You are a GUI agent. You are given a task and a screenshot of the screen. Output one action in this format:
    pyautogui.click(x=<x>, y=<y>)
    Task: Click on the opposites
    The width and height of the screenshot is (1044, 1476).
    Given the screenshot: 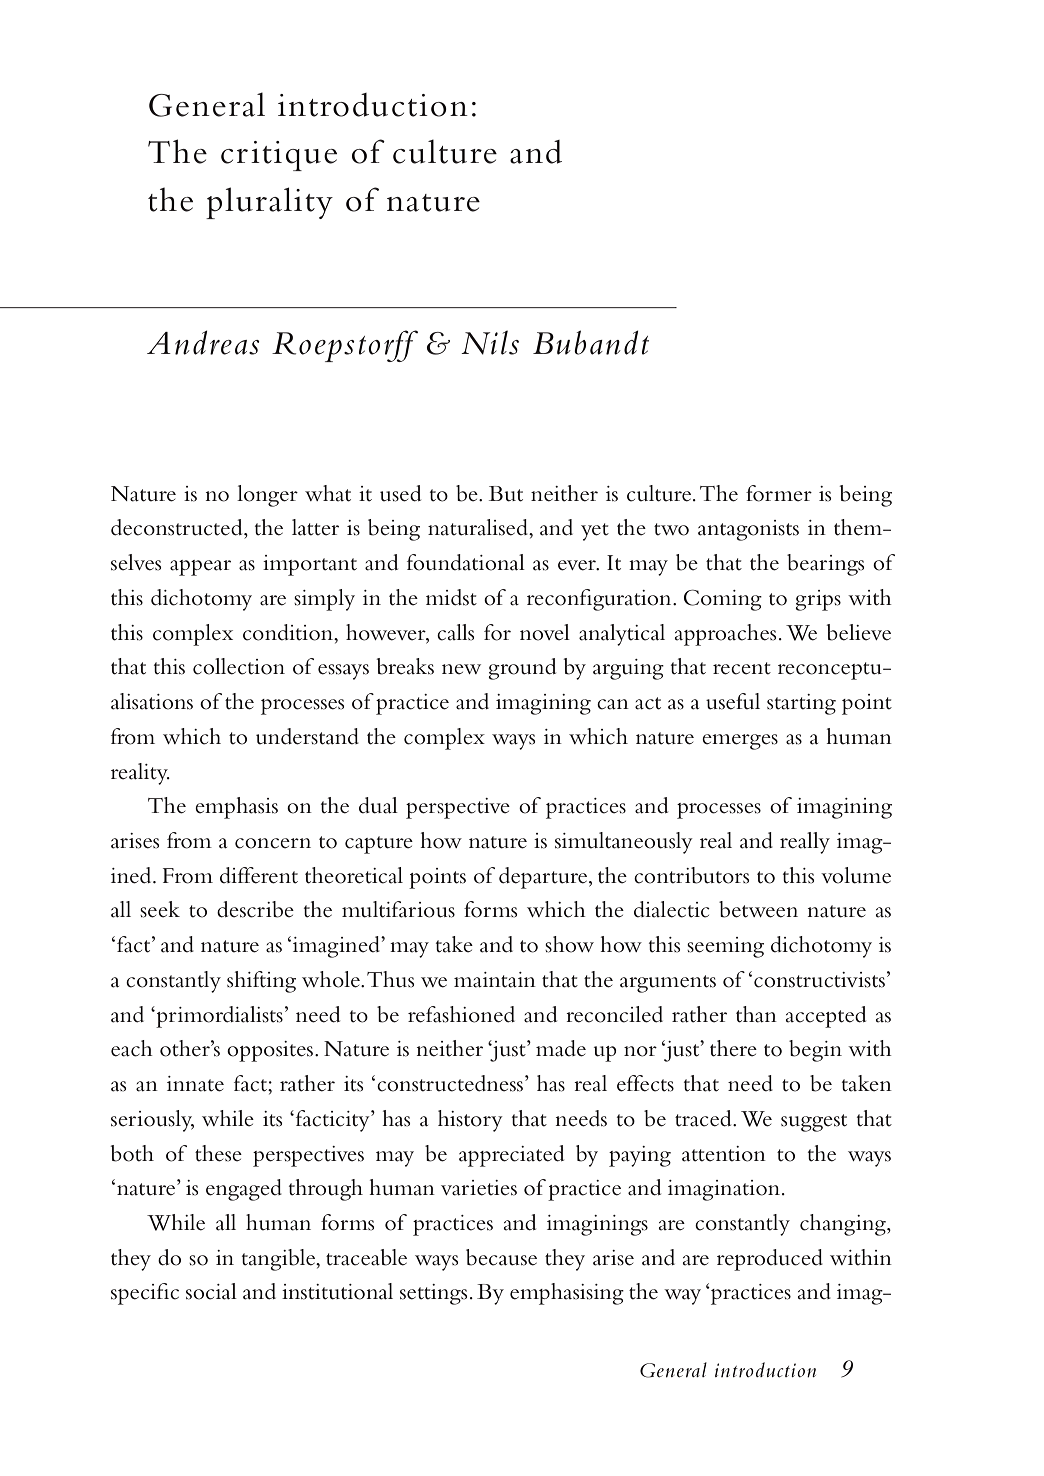 What is the action you would take?
    pyautogui.click(x=270, y=1051)
